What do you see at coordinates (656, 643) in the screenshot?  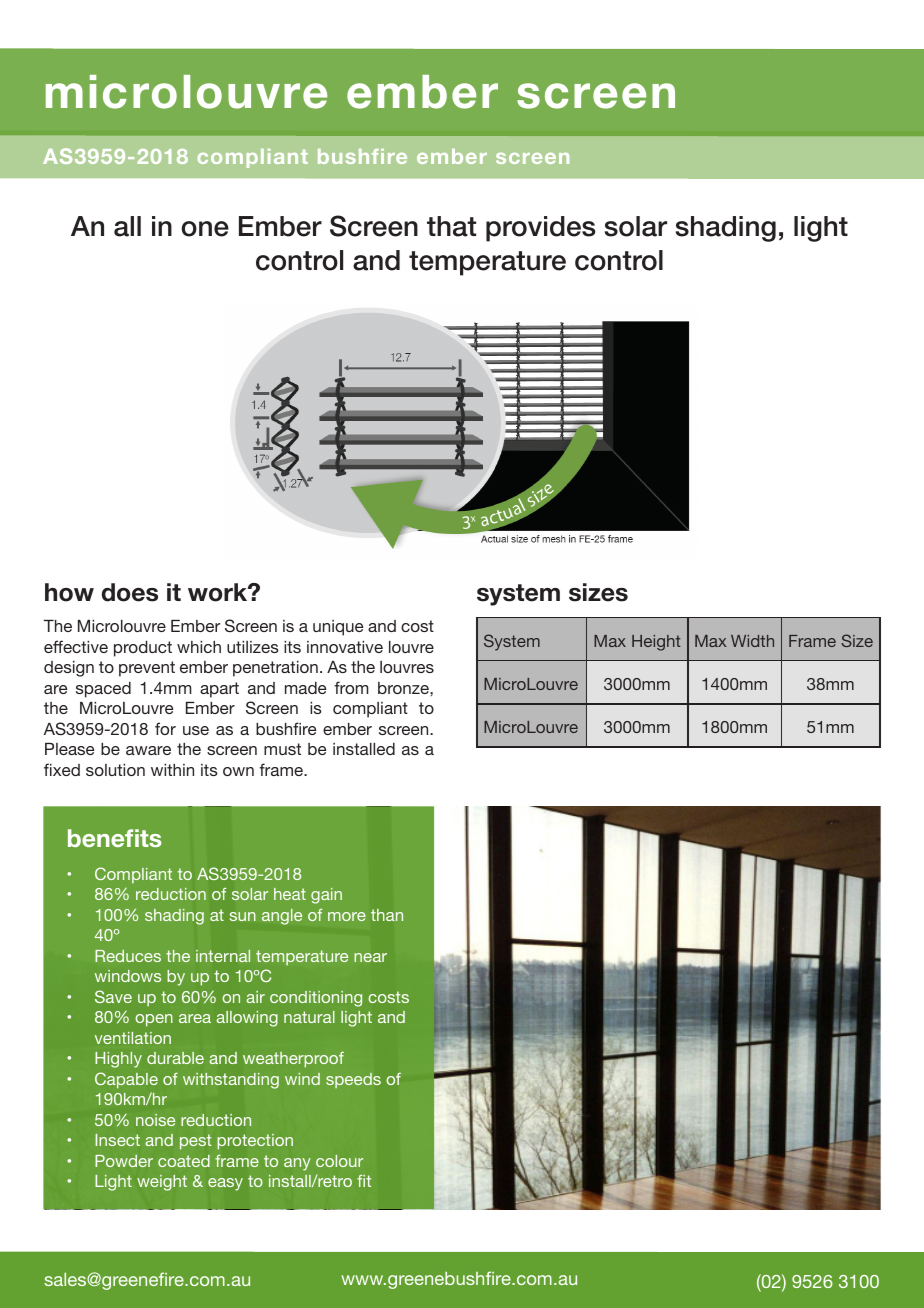 I see `Height` at bounding box center [656, 643].
